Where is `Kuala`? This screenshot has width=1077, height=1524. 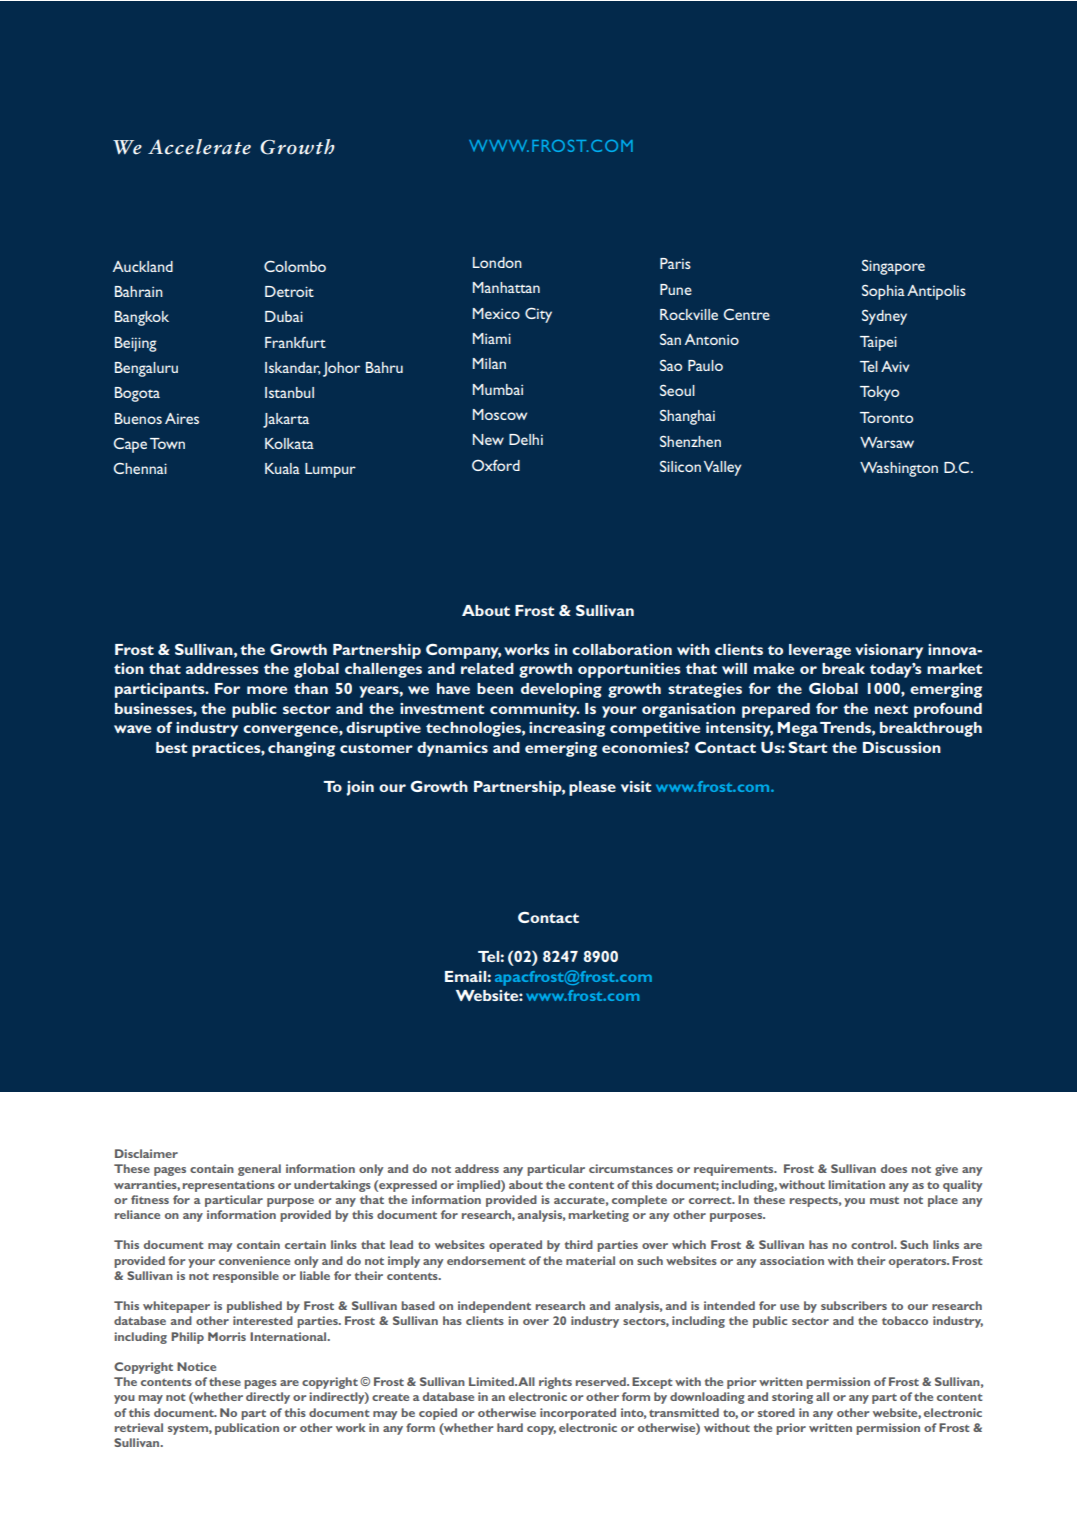 Kuala is located at coordinates (282, 468).
